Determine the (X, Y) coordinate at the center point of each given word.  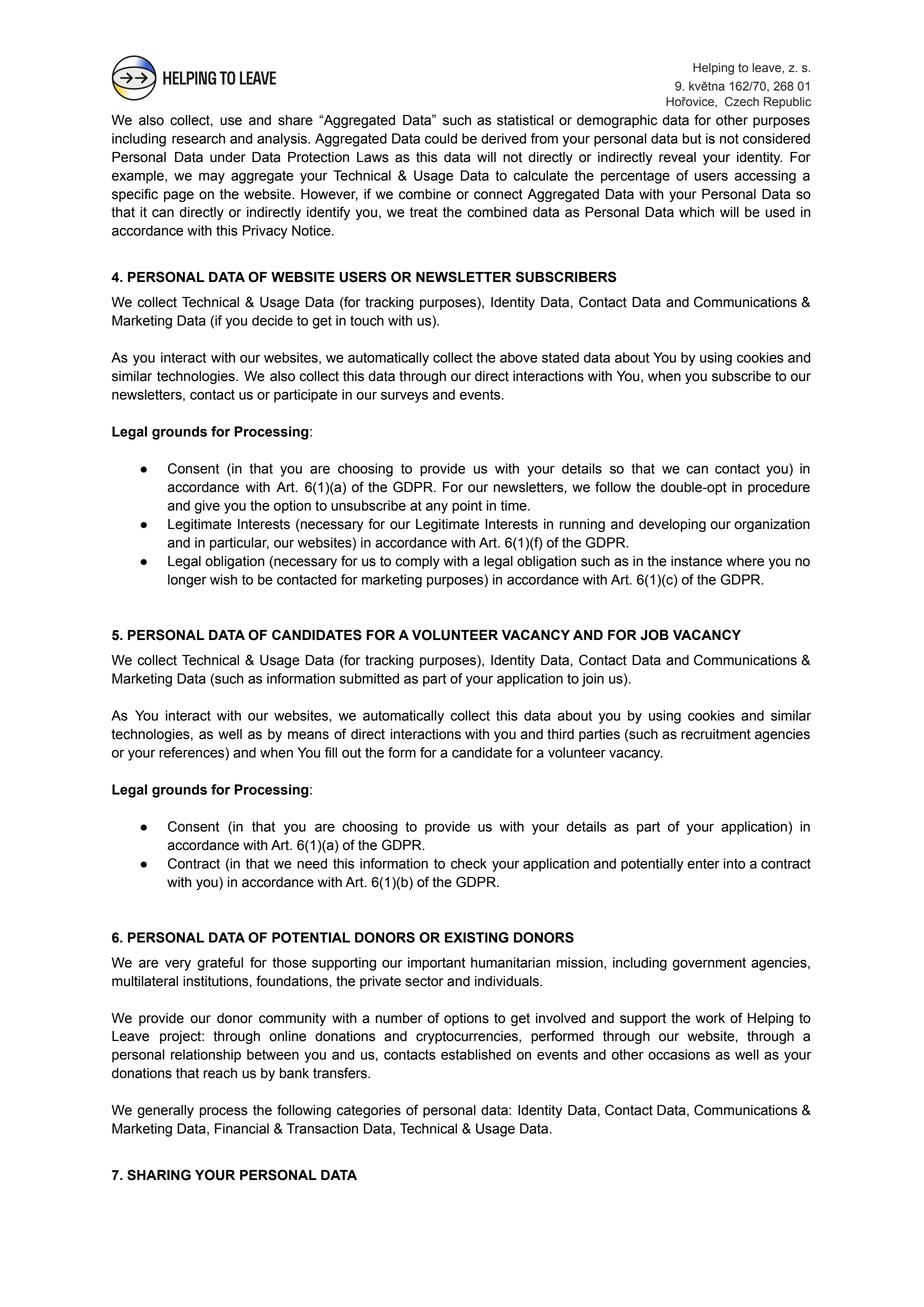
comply (417, 562)
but (692, 138)
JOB (654, 635)
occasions (679, 1054)
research (198, 138)
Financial (242, 1128)
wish (223, 579)
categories (369, 1111)
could (441, 138)
